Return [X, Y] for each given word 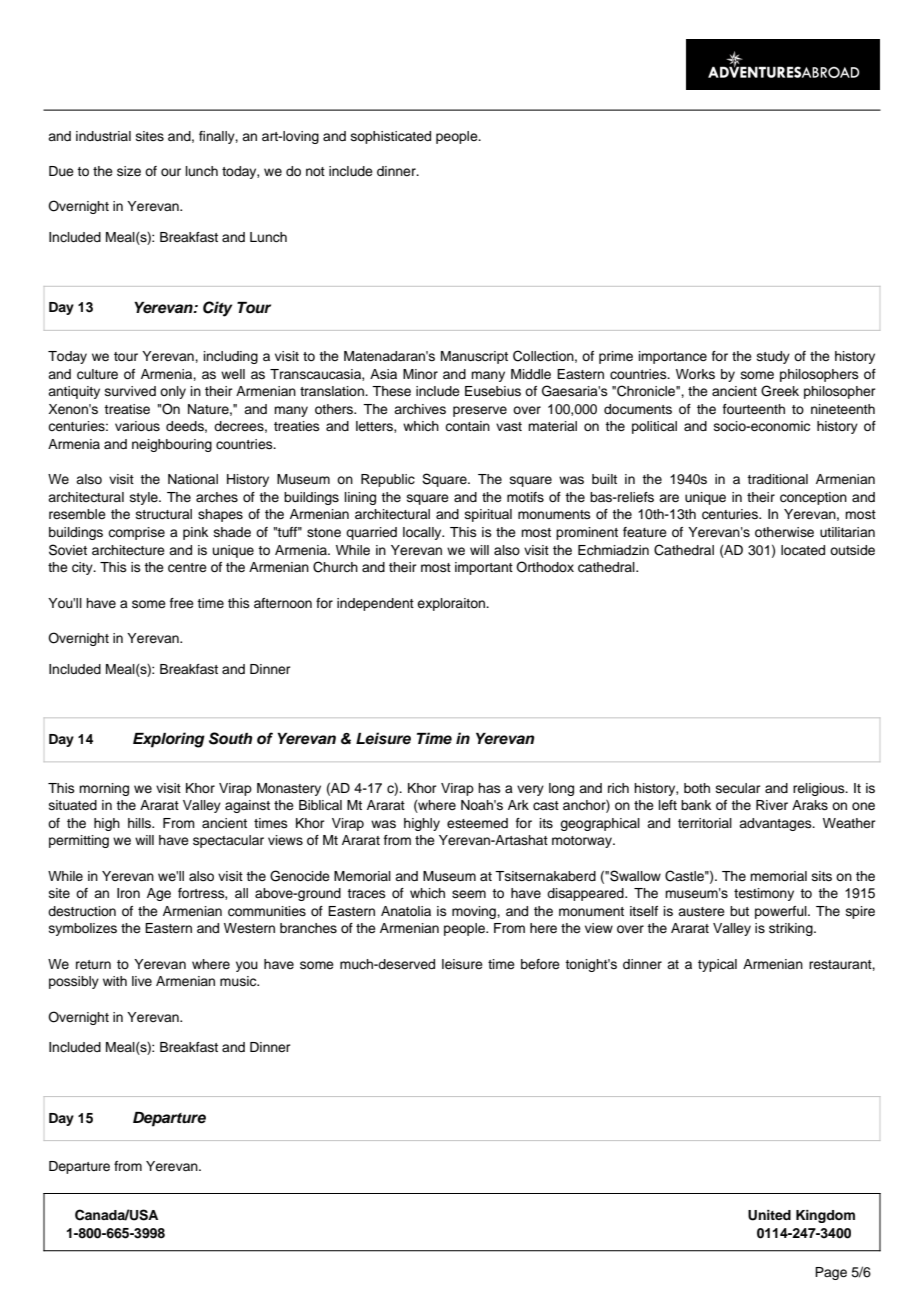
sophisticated [391, 137]
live [142, 981]
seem [469, 894]
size [129, 171]
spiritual [488, 515]
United [769, 1215]
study [773, 357]
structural [164, 514]
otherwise [784, 532]
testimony [764, 894]
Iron [128, 893]
